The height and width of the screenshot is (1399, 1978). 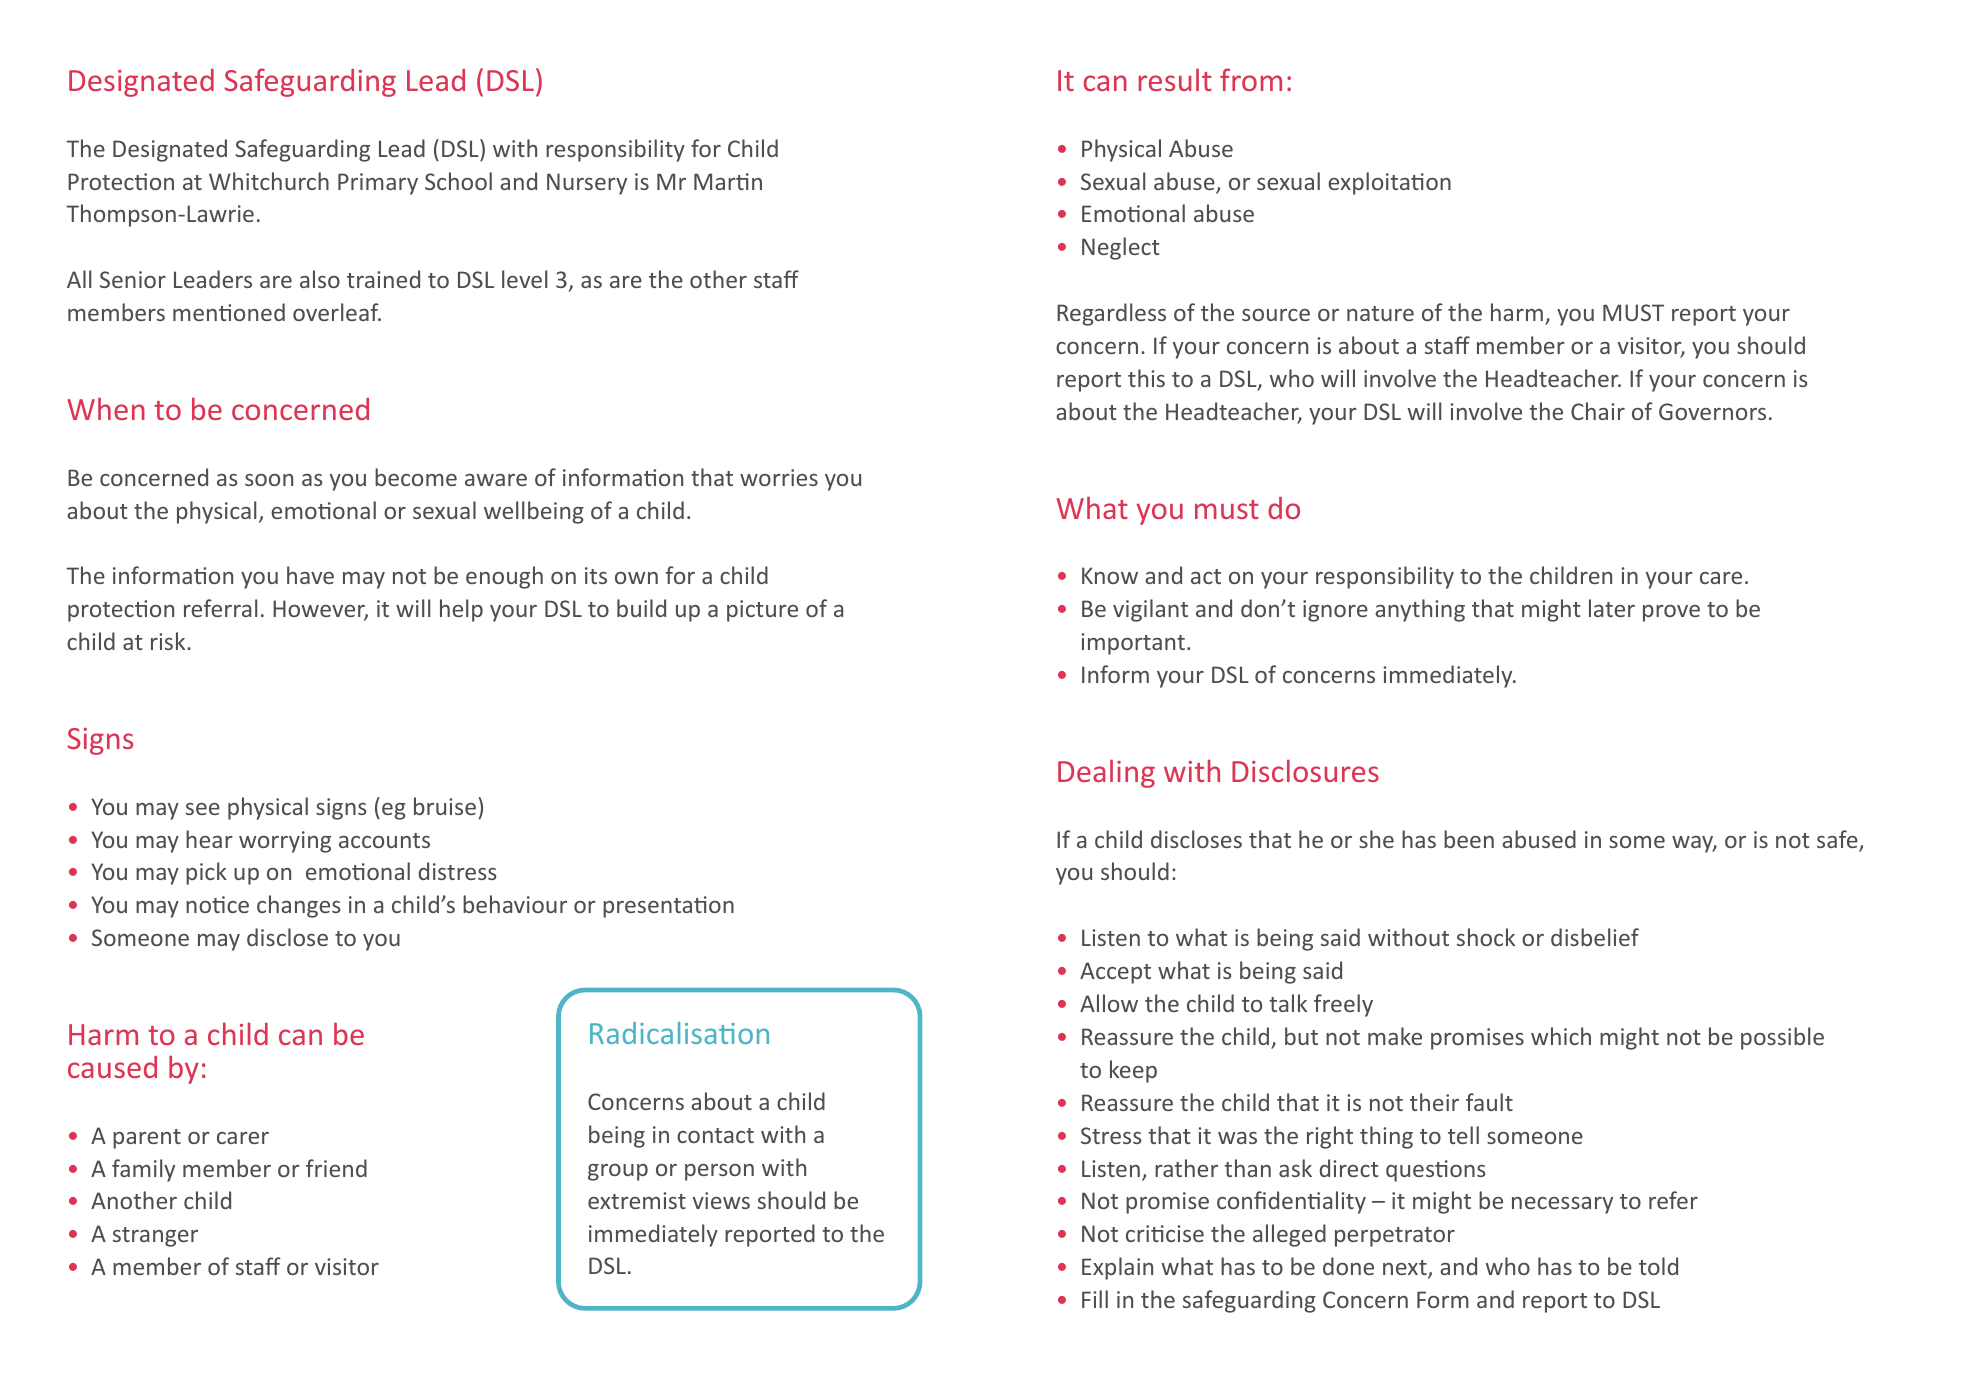 I want to click on exploitation, so click(x=1389, y=183).
